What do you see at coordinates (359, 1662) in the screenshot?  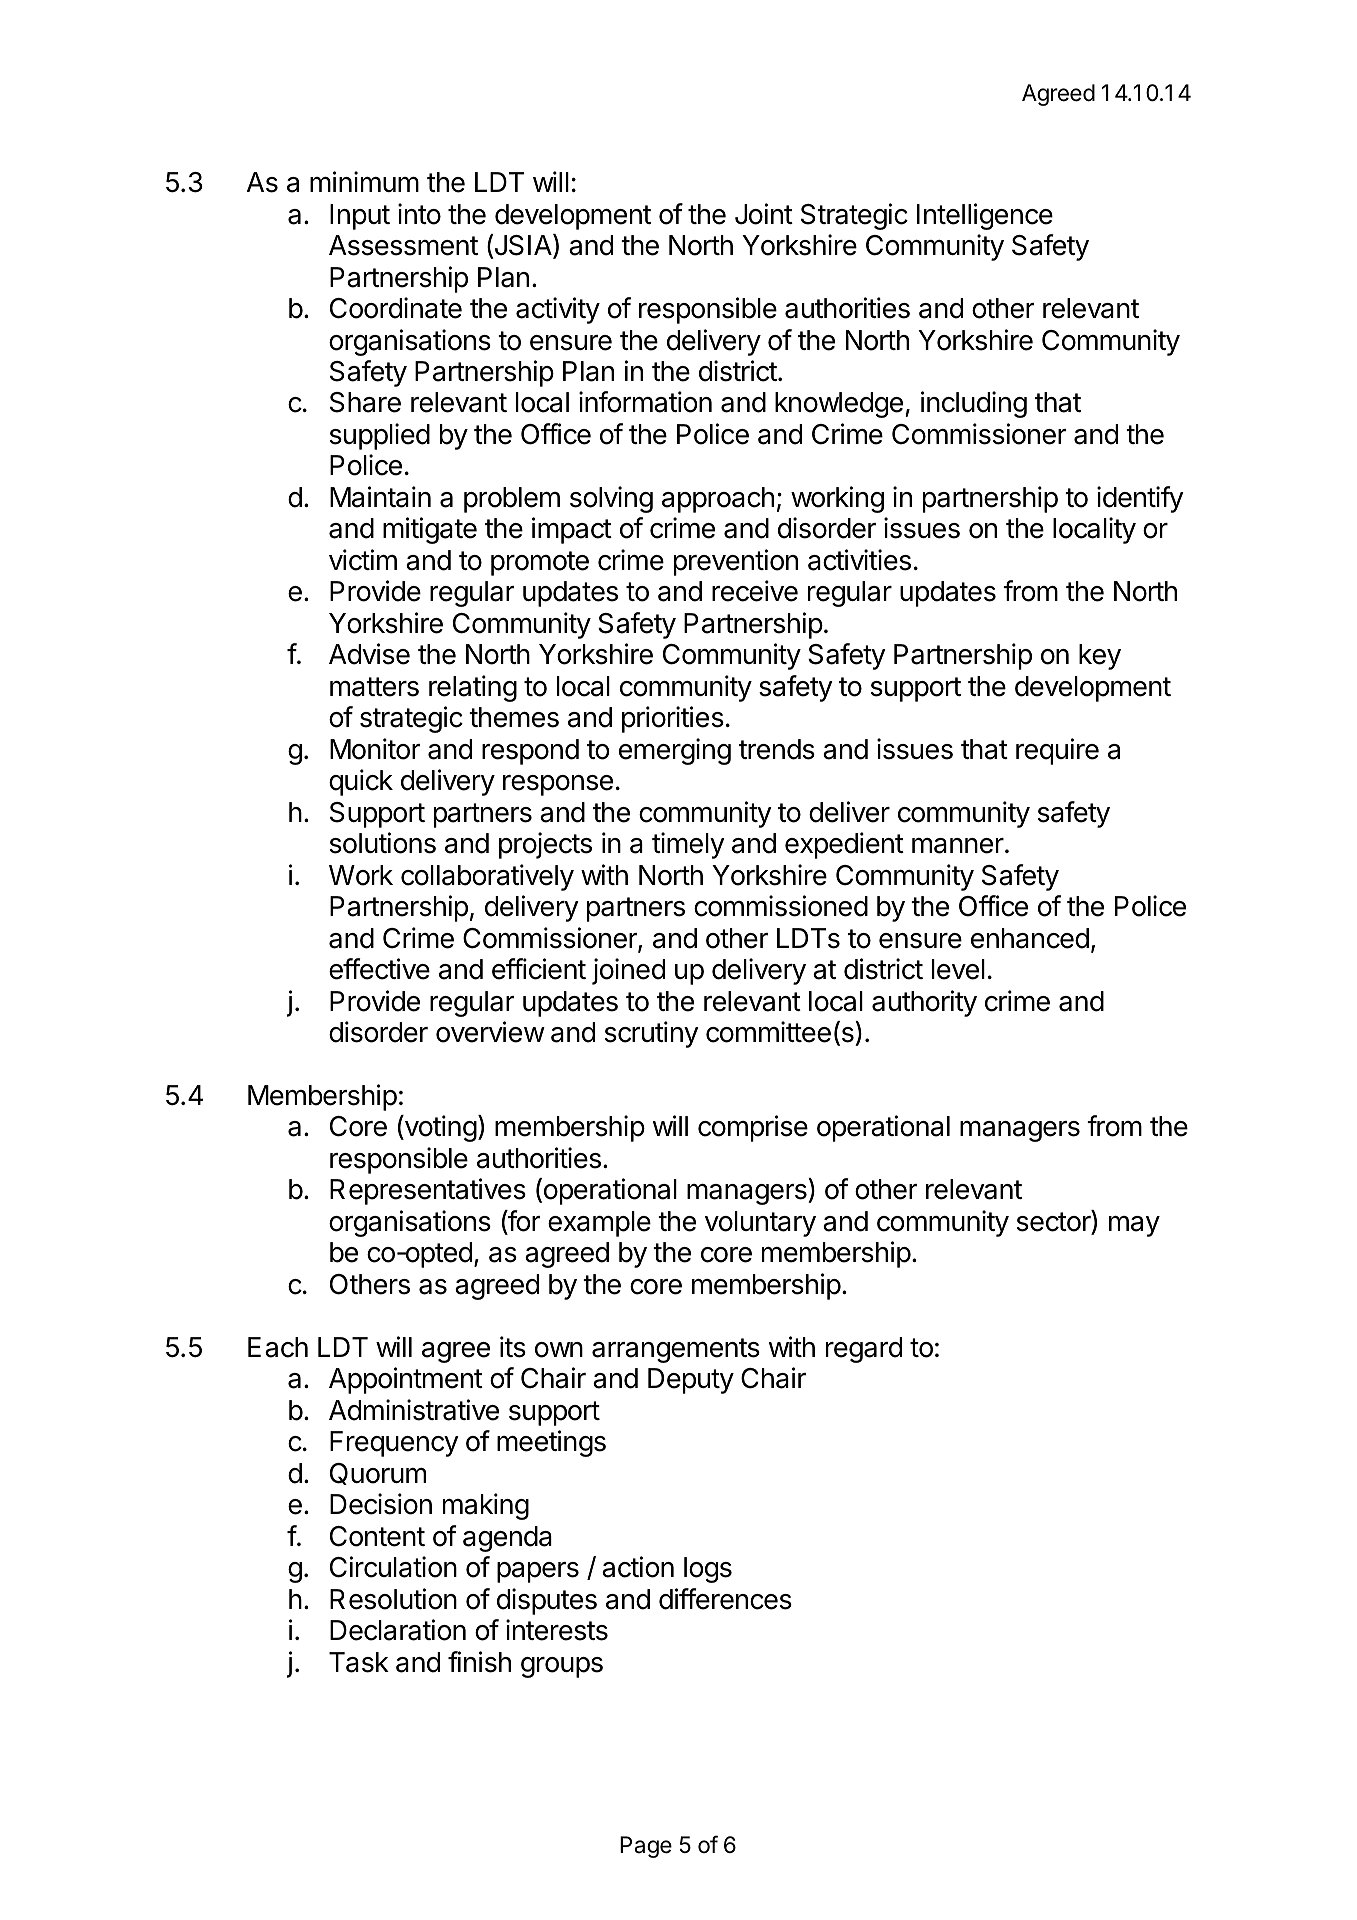 I see `Task` at bounding box center [359, 1662].
